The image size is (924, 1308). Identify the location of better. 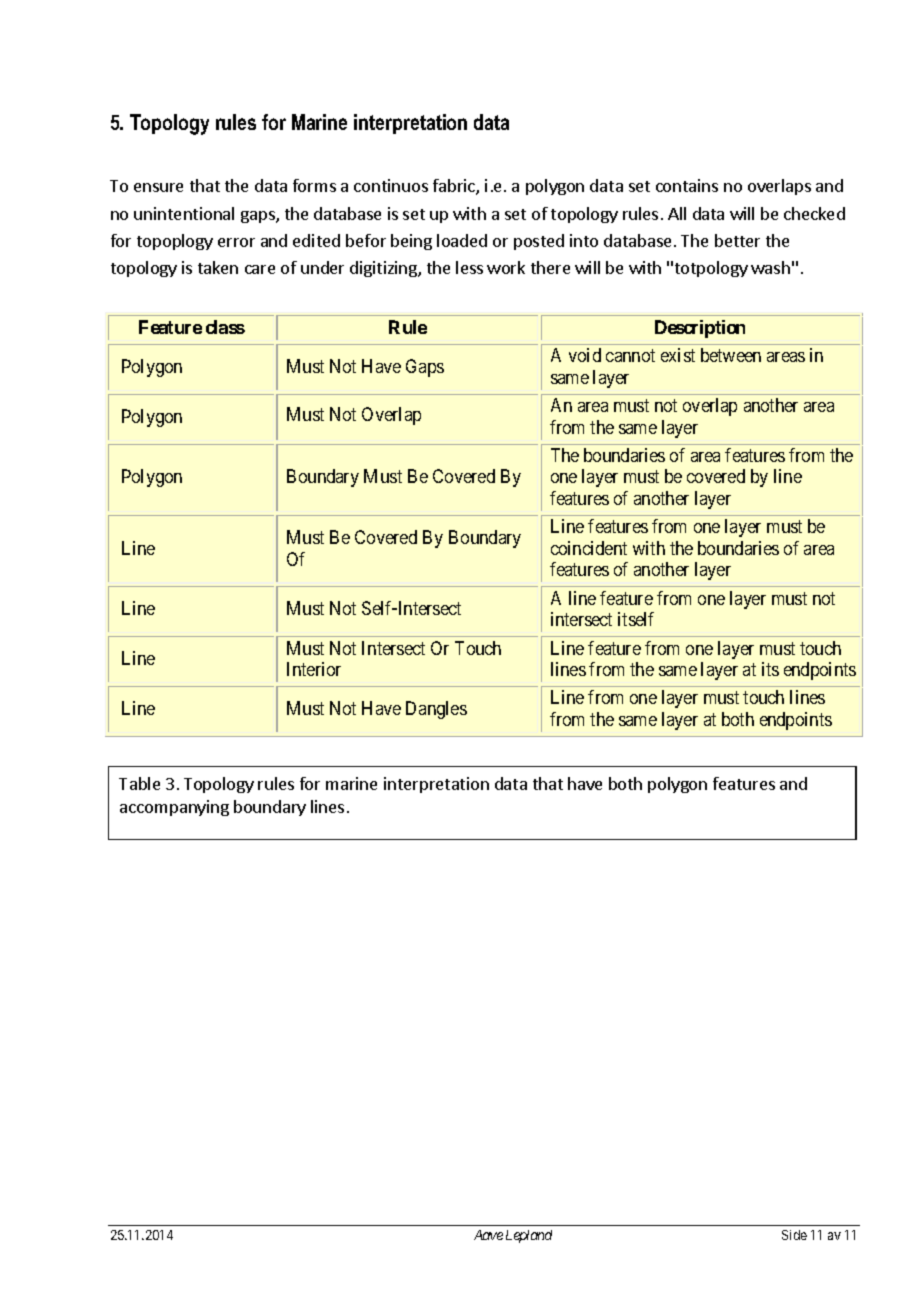
(737, 240).
